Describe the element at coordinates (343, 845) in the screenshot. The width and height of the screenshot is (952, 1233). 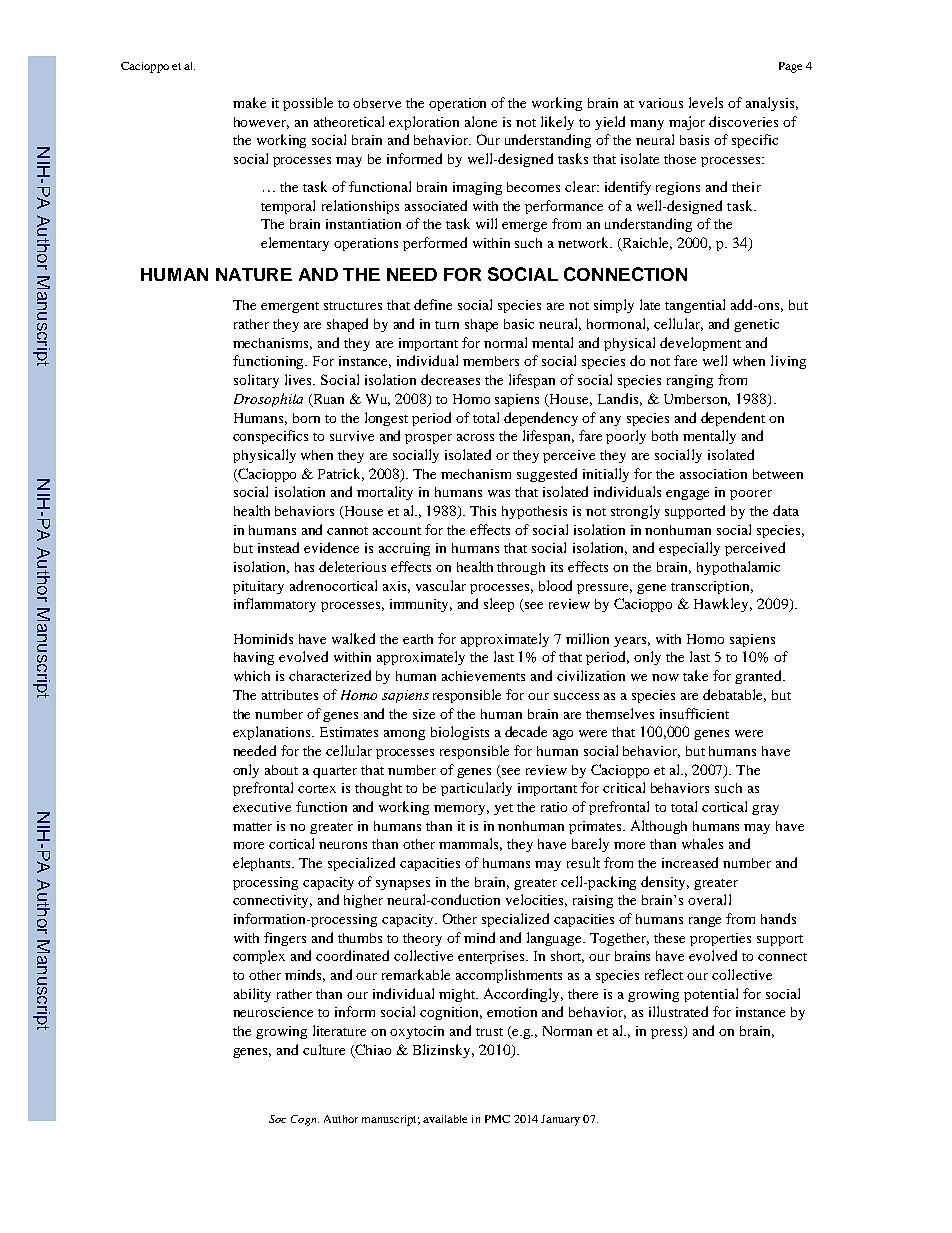
I see `neurons` at that location.
